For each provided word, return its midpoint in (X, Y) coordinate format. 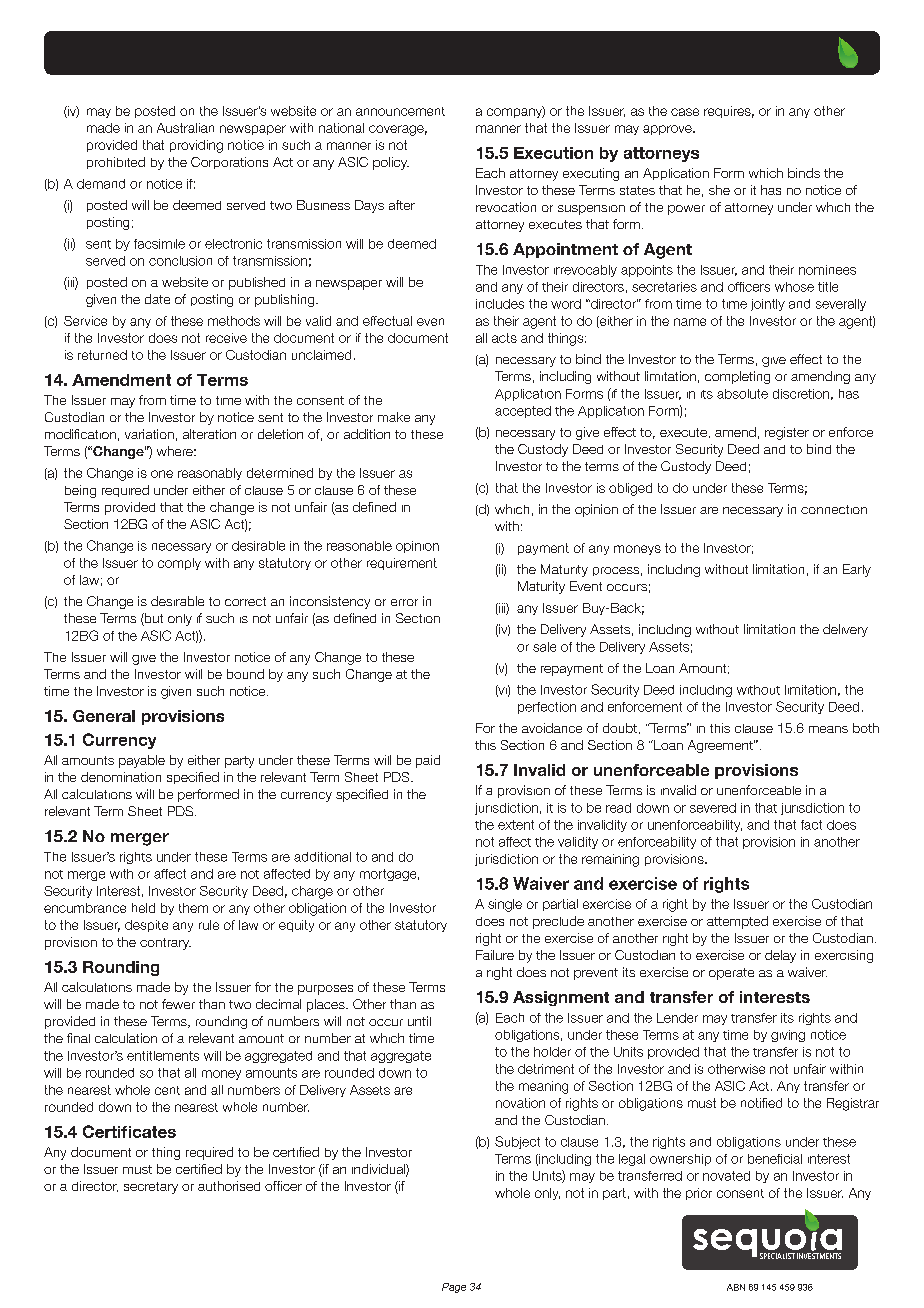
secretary (151, 1188)
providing (196, 146)
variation (149, 434)
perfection (547, 708)
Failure (495, 955)
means (828, 729)
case (685, 112)
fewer (178, 1004)
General (104, 716)
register (787, 433)
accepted (523, 412)
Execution (553, 153)
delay (780, 956)
